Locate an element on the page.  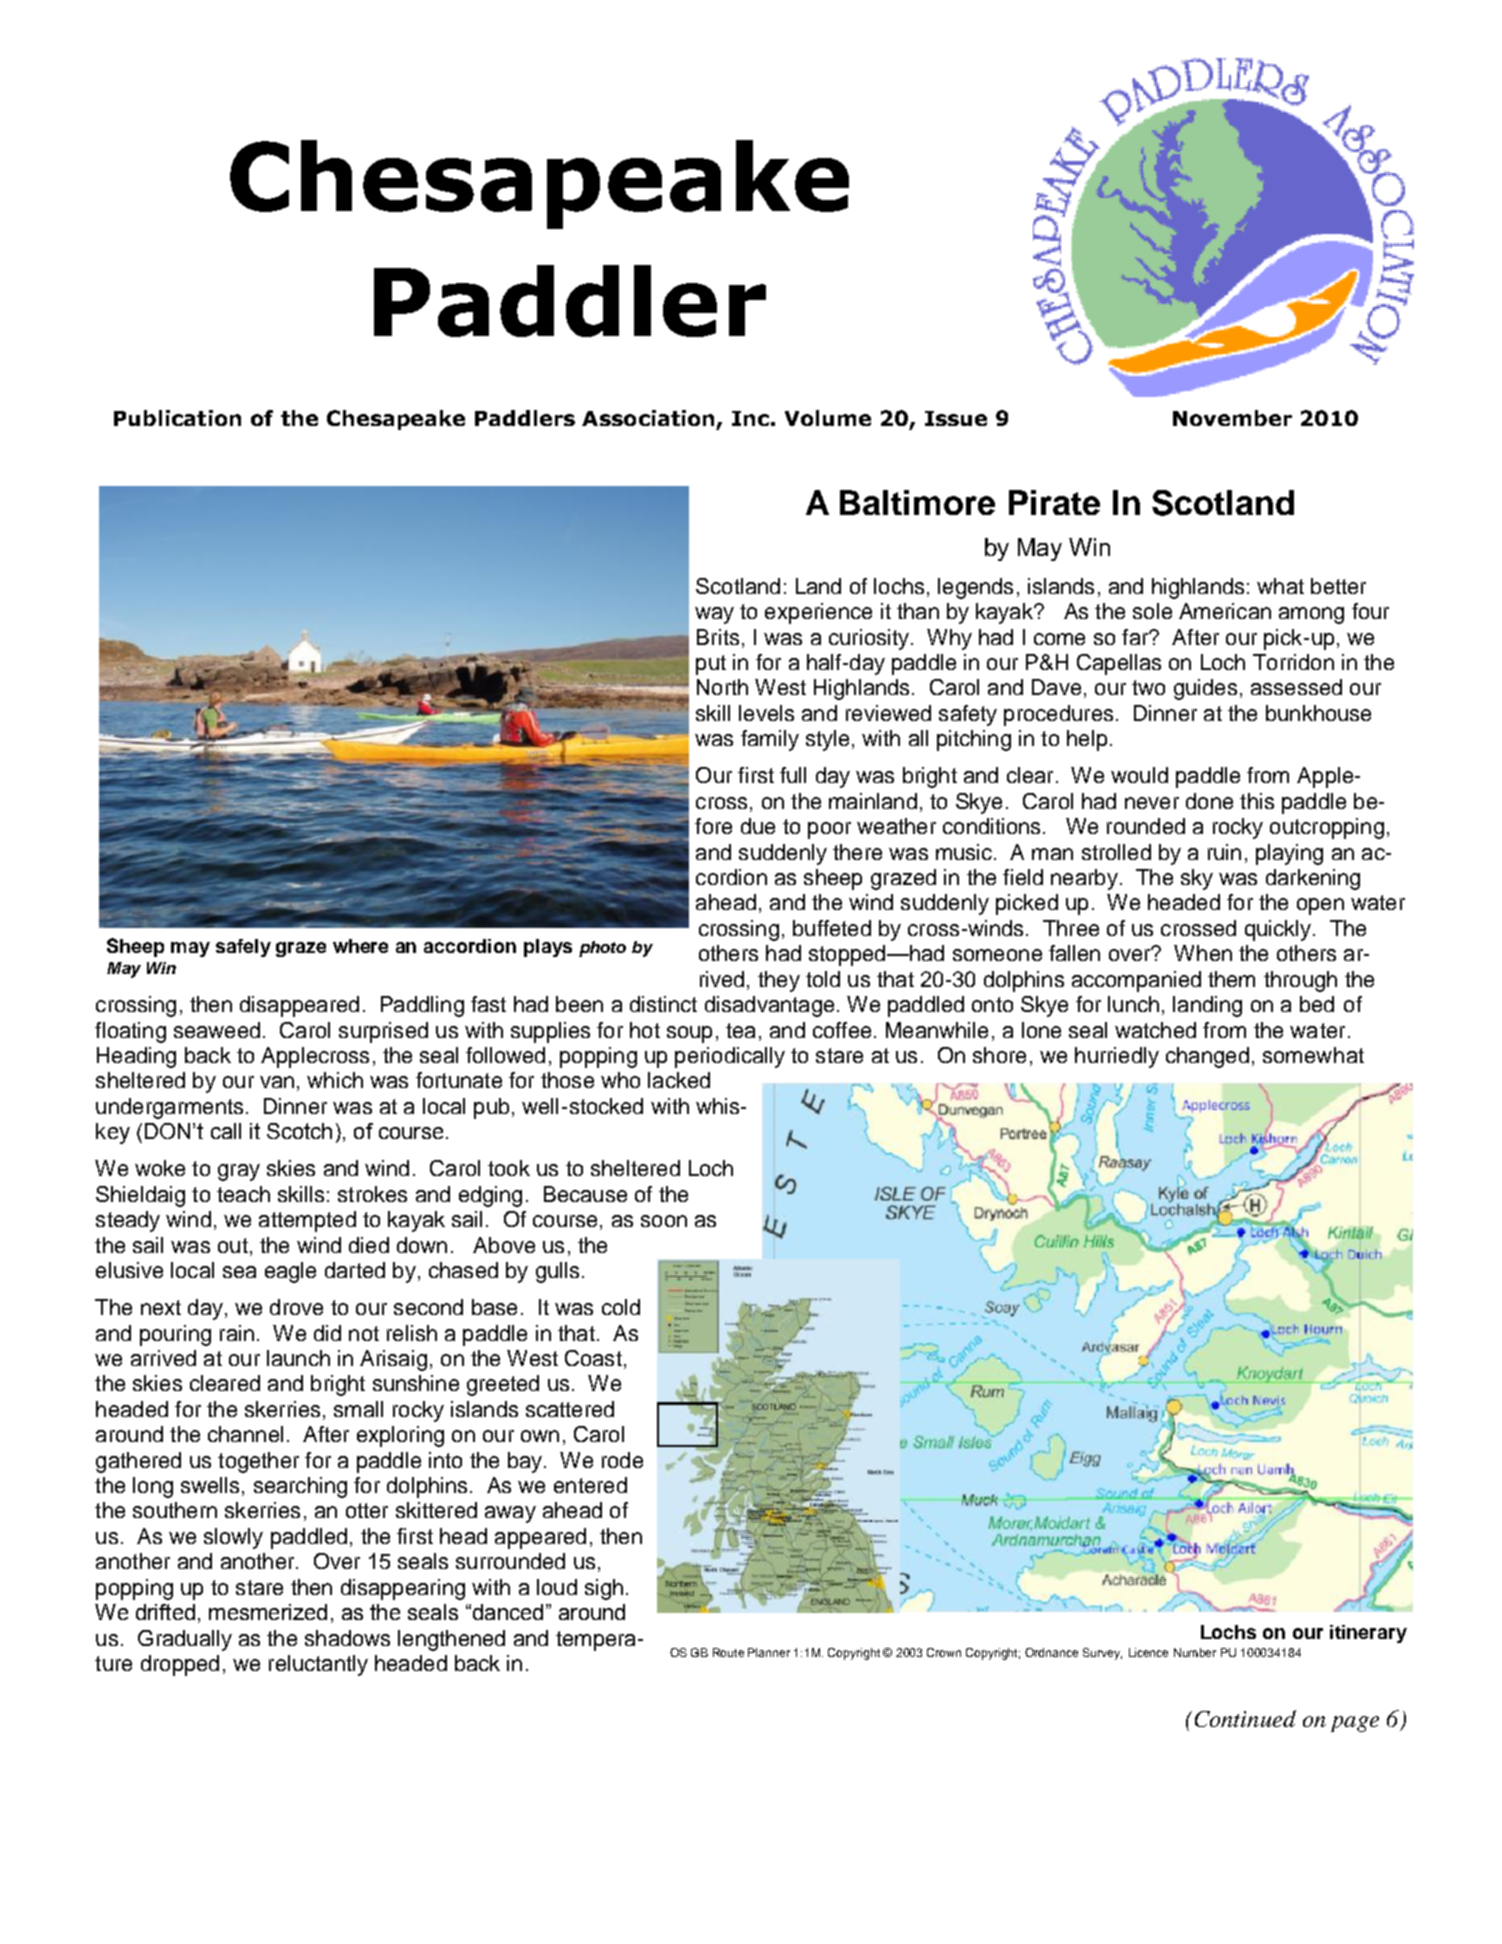
drove is located at coordinates (296, 1307).
